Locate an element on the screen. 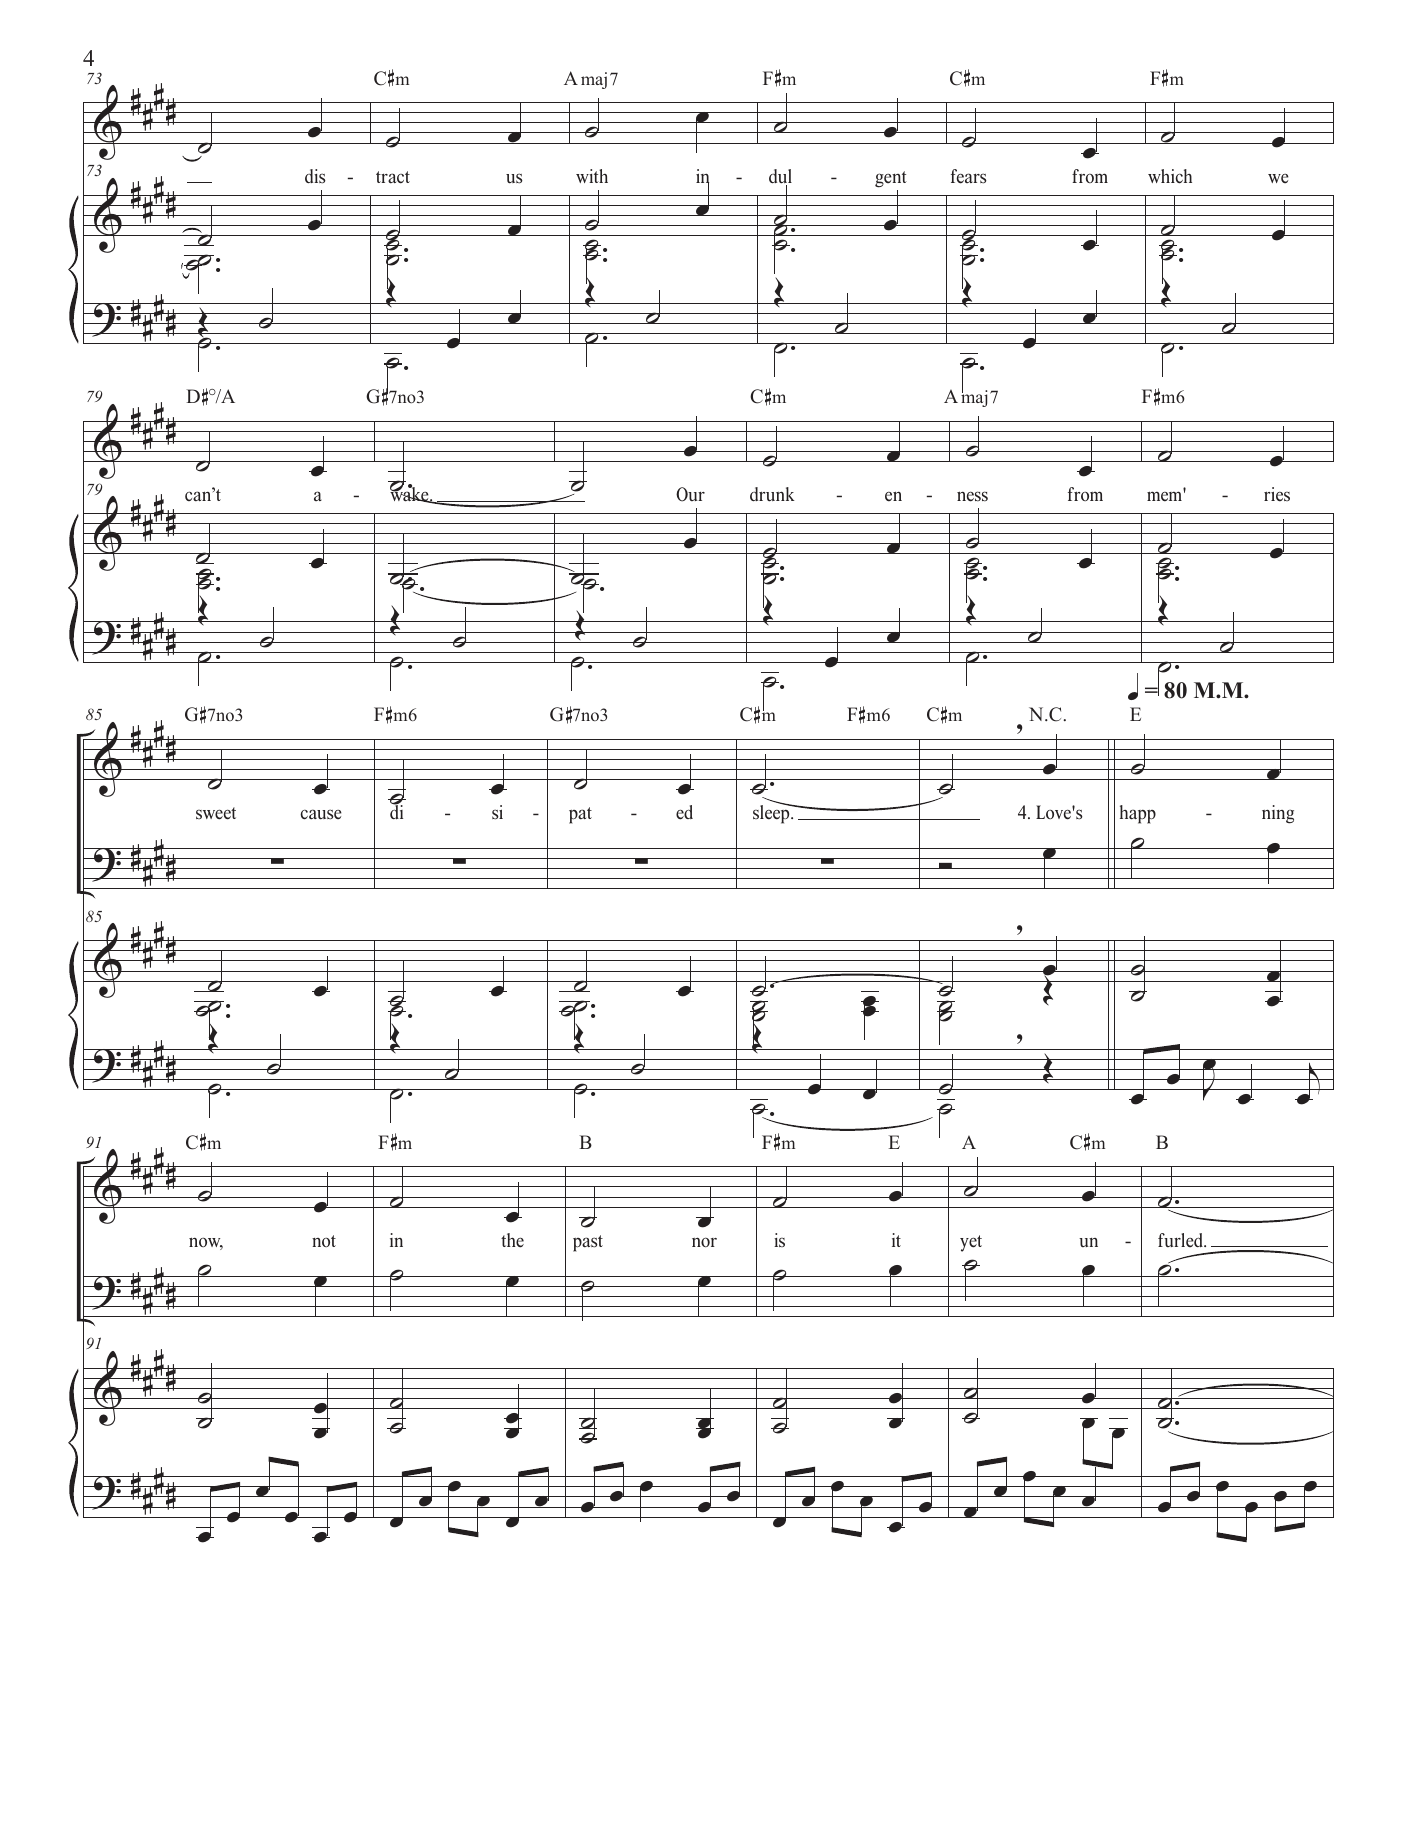 This screenshot has height=1833, width=1417. mem is located at coordinates (1164, 496).
